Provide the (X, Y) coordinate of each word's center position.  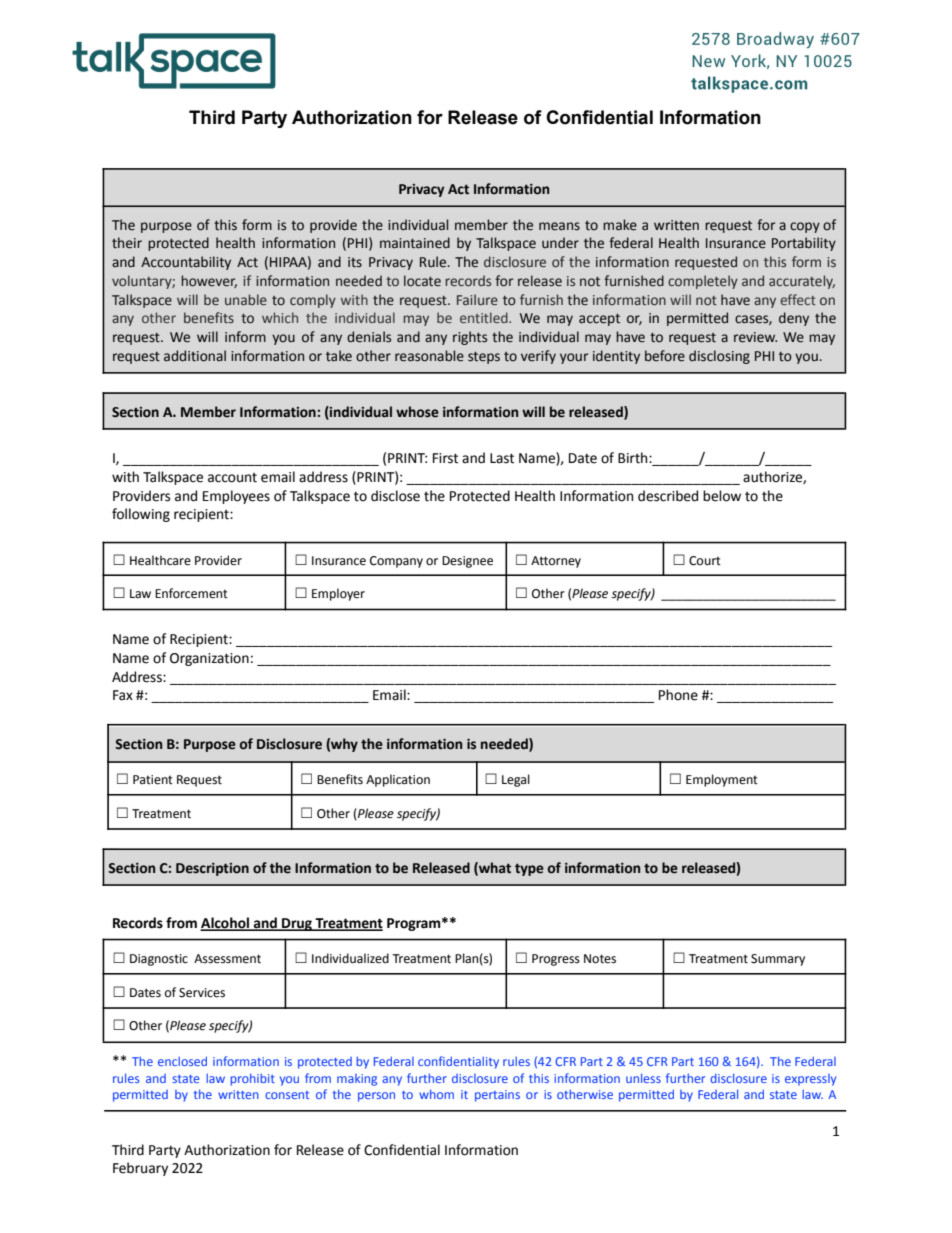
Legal (516, 780)
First (445, 458)
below (722, 496)
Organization (209, 659)
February (140, 1169)
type (529, 869)
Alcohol (225, 924)
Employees (236, 497)
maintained (415, 243)
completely (703, 282)
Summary (778, 960)
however (209, 281)
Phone (678, 695)
